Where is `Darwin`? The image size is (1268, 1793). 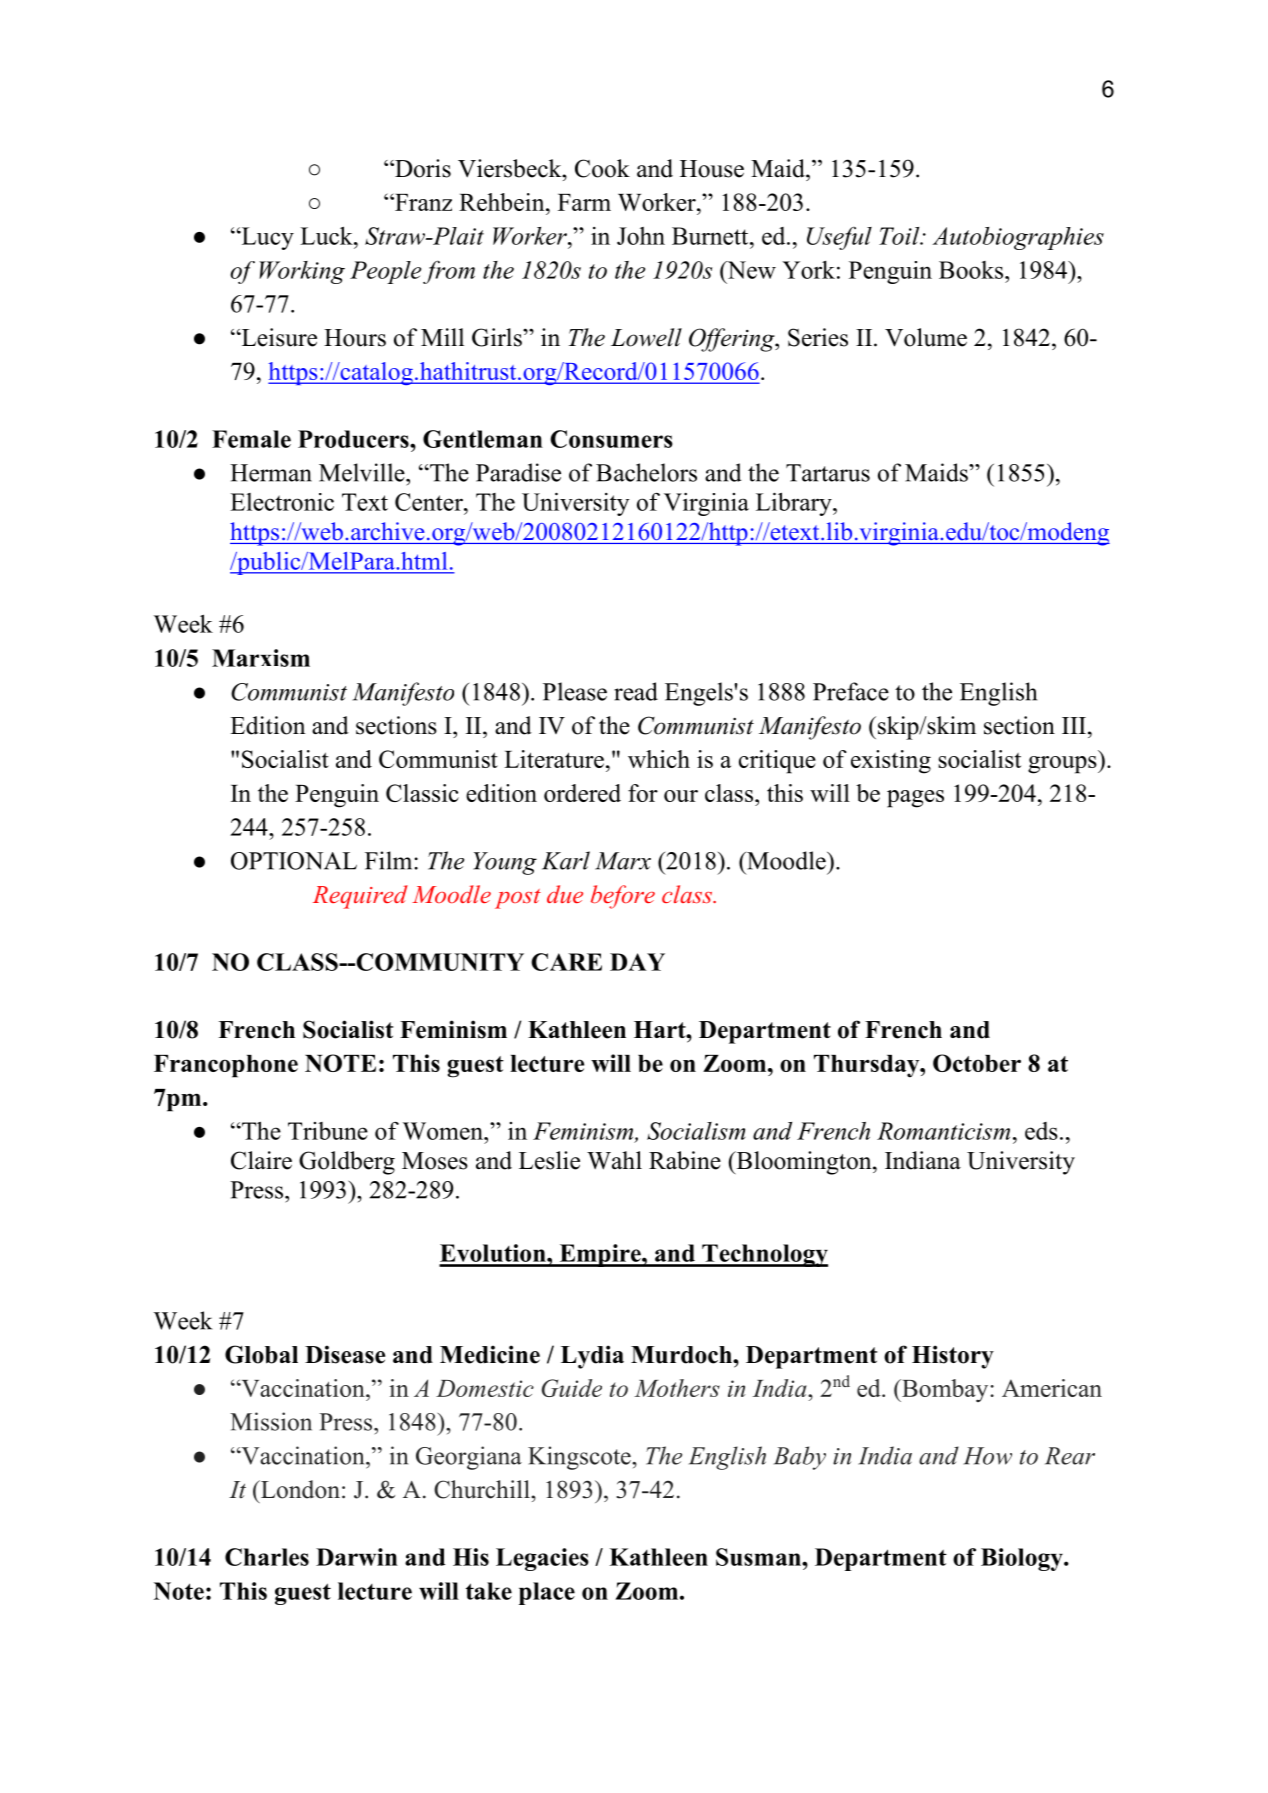
Darwin is located at coordinates (357, 1557).
